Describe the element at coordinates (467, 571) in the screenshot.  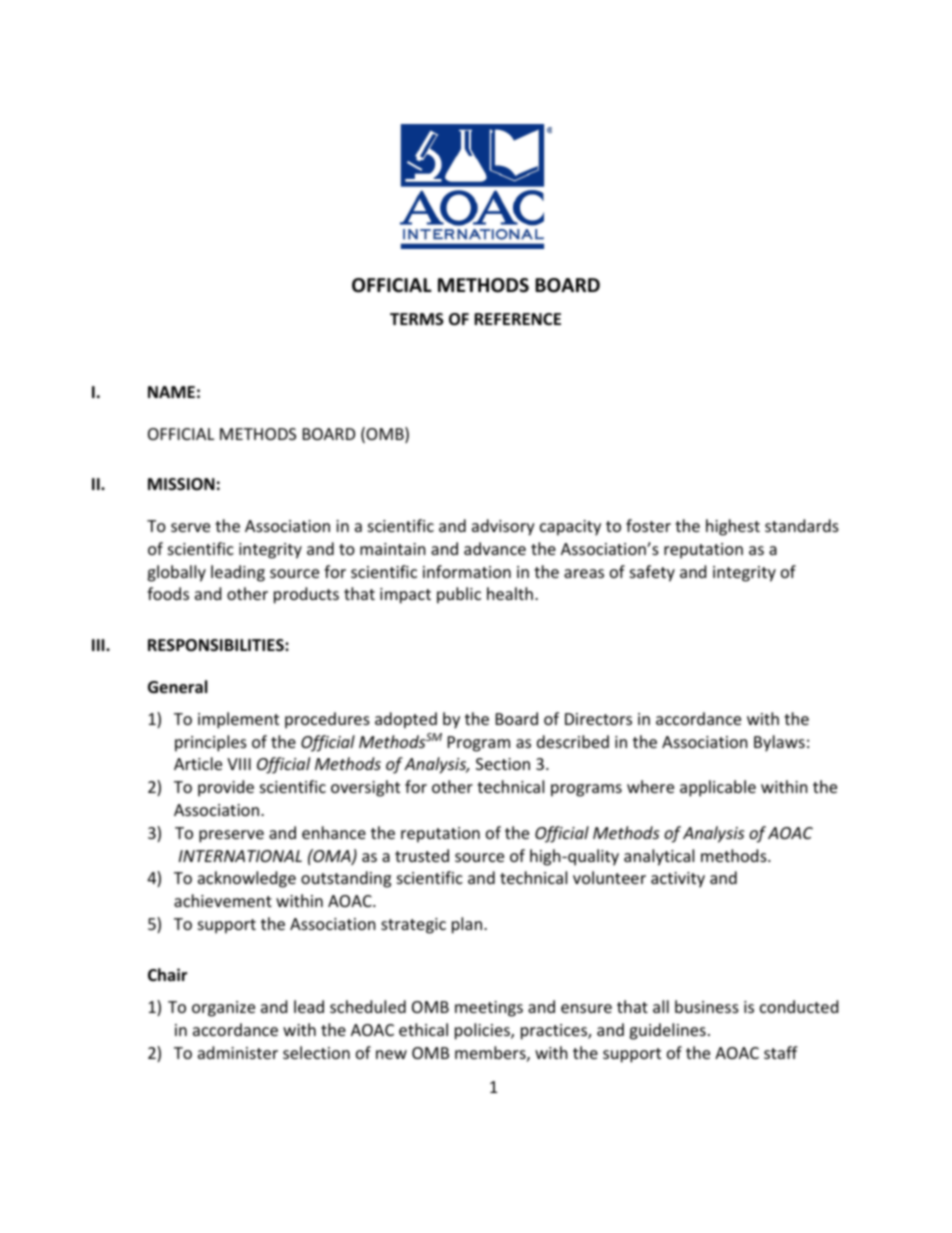
I see `information` at that location.
